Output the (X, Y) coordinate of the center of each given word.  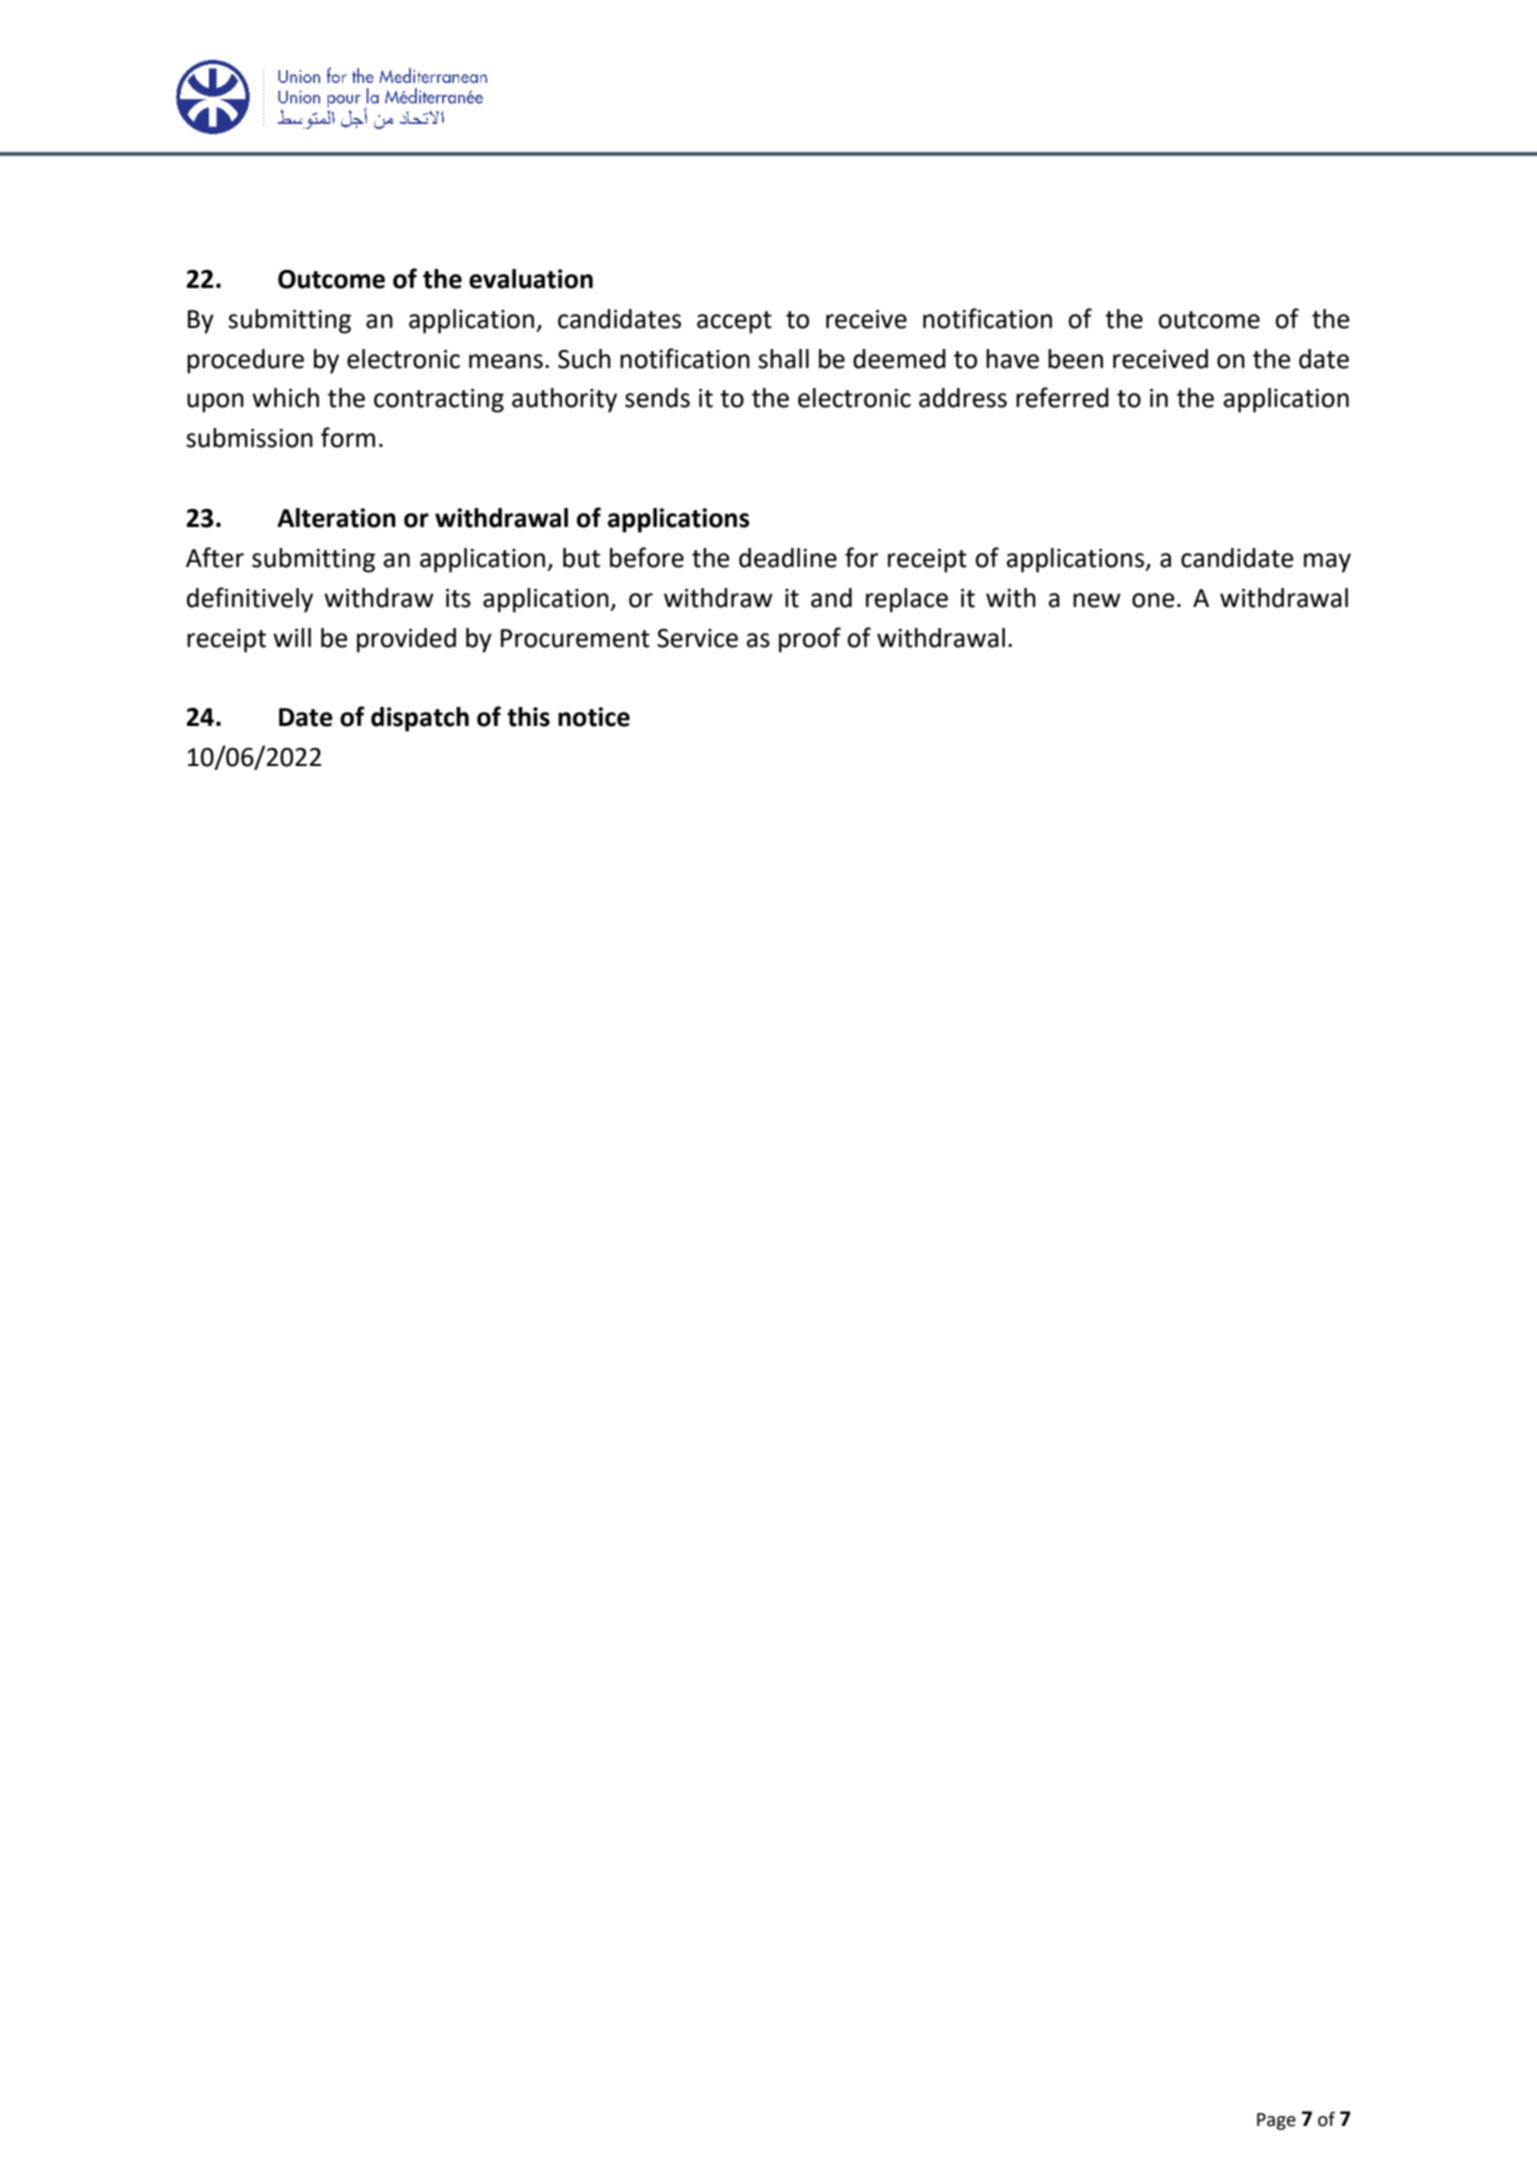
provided (406, 640)
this (528, 717)
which (285, 398)
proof (810, 640)
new (1097, 600)
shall (783, 359)
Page (1276, 2121)
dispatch (420, 719)
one (1153, 600)
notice (594, 717)
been (1075, 359)
